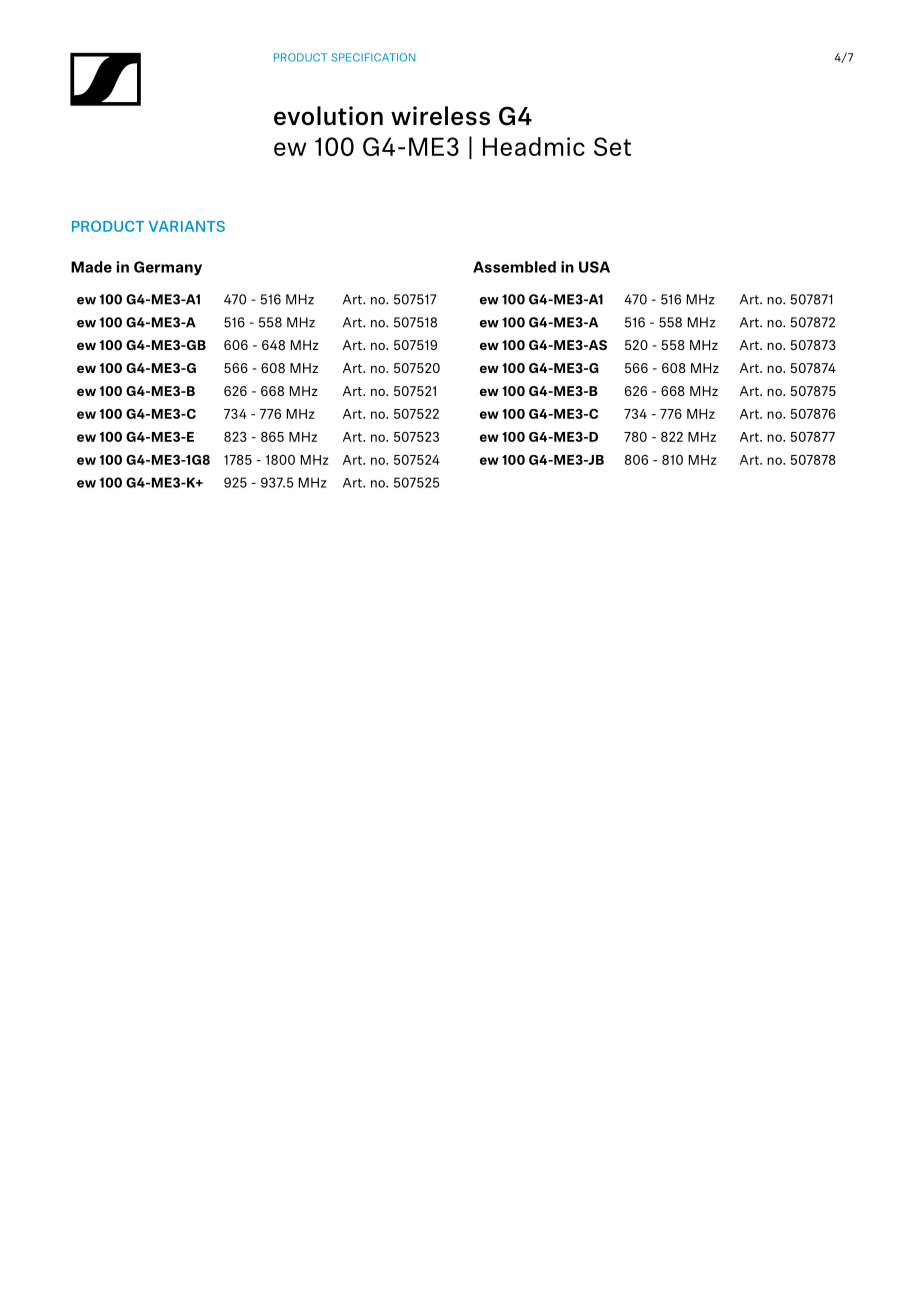 This image has width=924, height=1308. Describe the element at coordinates (168, 268) in the image. I see `Germany` at that location.
